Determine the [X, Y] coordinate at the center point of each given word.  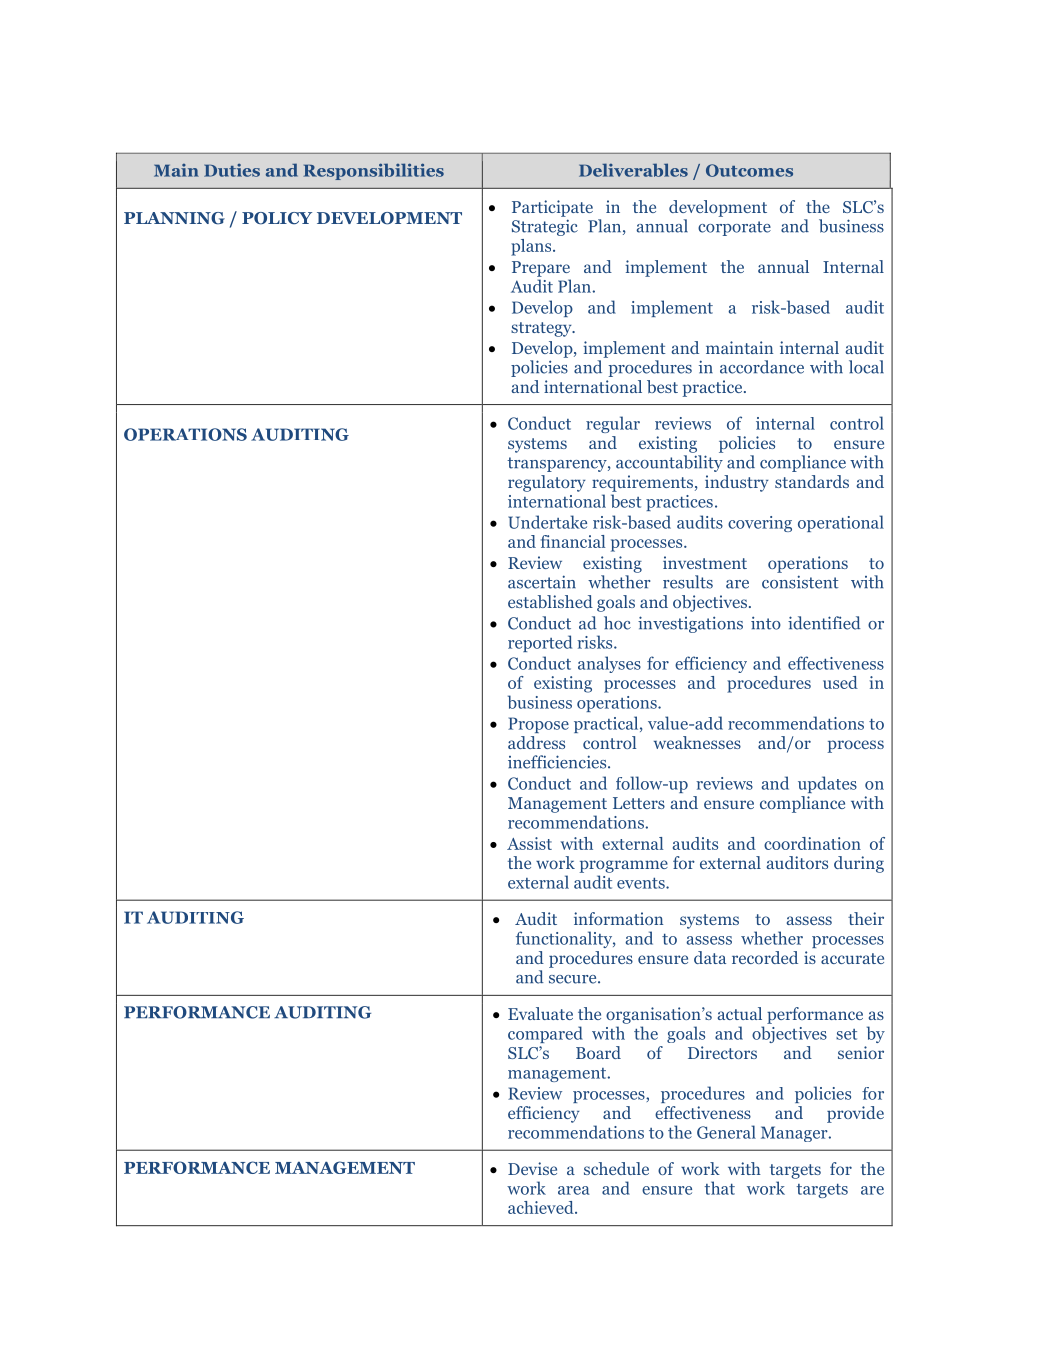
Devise [532, 1168]
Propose [538, 725]
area [574, 1190]
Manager [795, 1134]
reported [540, 643]
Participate [552, 208]
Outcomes [749, 170]
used [840, 682]
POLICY [277, 218]
